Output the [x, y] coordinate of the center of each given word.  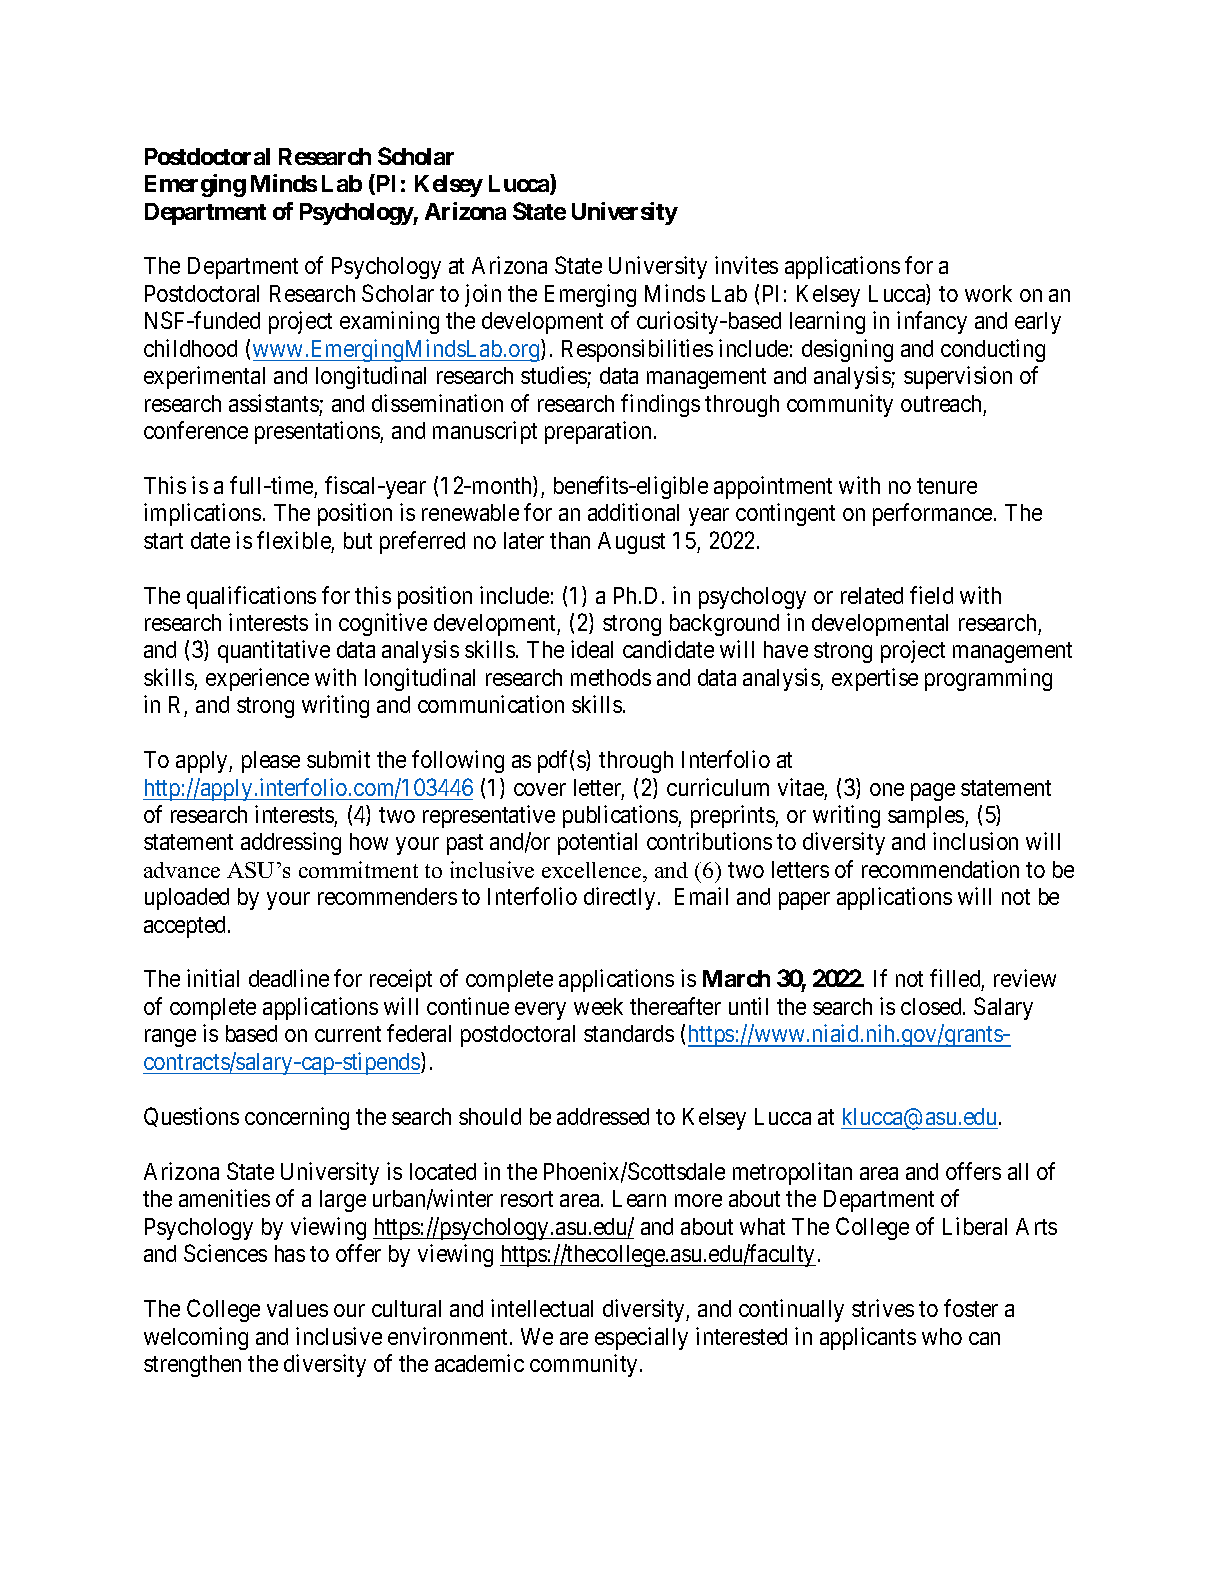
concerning [297, 1118]
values [297, 1308]
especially [641, 1338]
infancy [932, 322]
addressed [603, 1116]
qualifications [251, 597]
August [631, 543]
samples [927, 817]
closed [932, 1006]
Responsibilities [637, 350]
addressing [291, 843]
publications [621, 816]
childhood [190, 348]
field [931, 595]
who [942, 1336]
